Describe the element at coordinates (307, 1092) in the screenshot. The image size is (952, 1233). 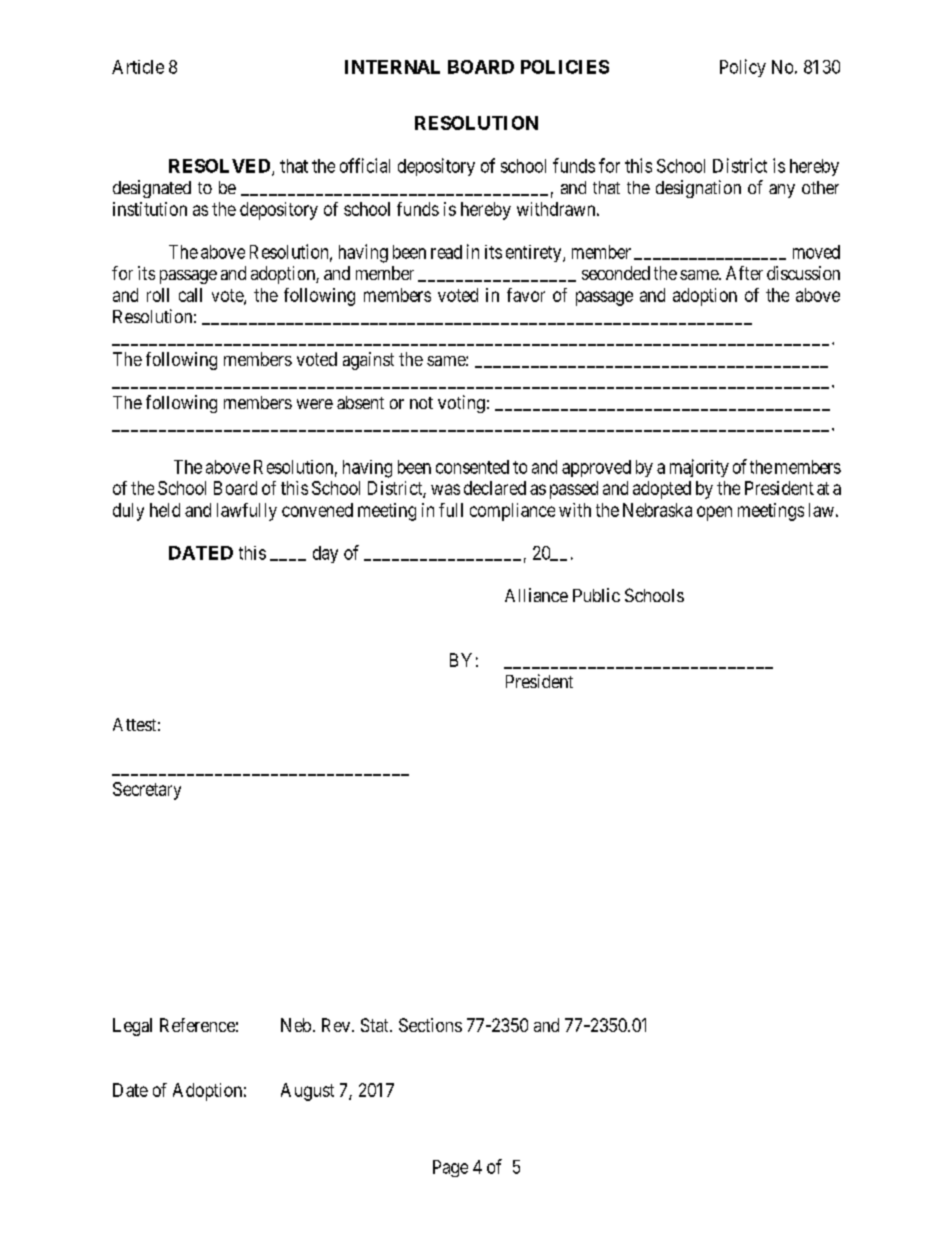
I see `August` at that location.
